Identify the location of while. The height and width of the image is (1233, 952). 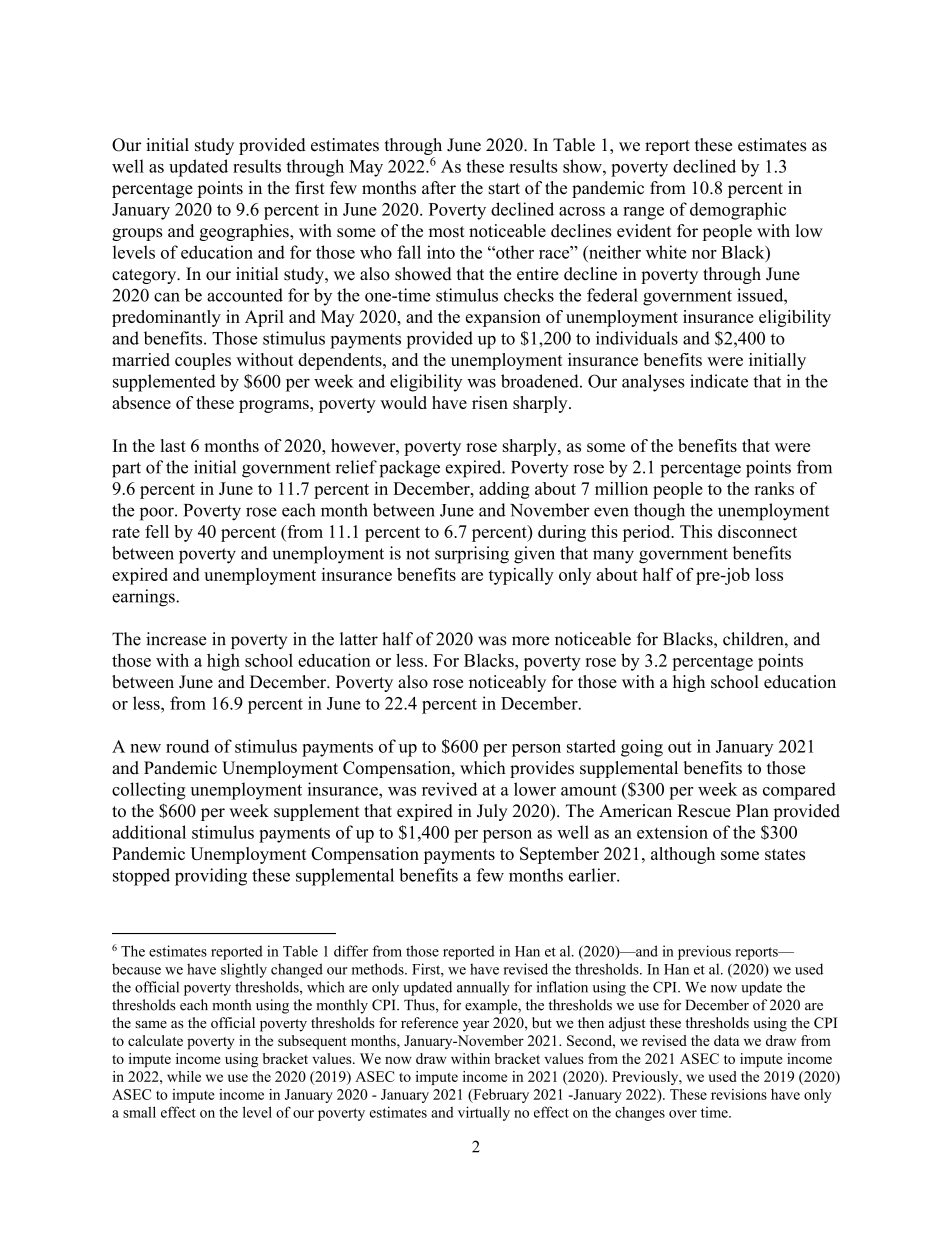
(184, 1076).
